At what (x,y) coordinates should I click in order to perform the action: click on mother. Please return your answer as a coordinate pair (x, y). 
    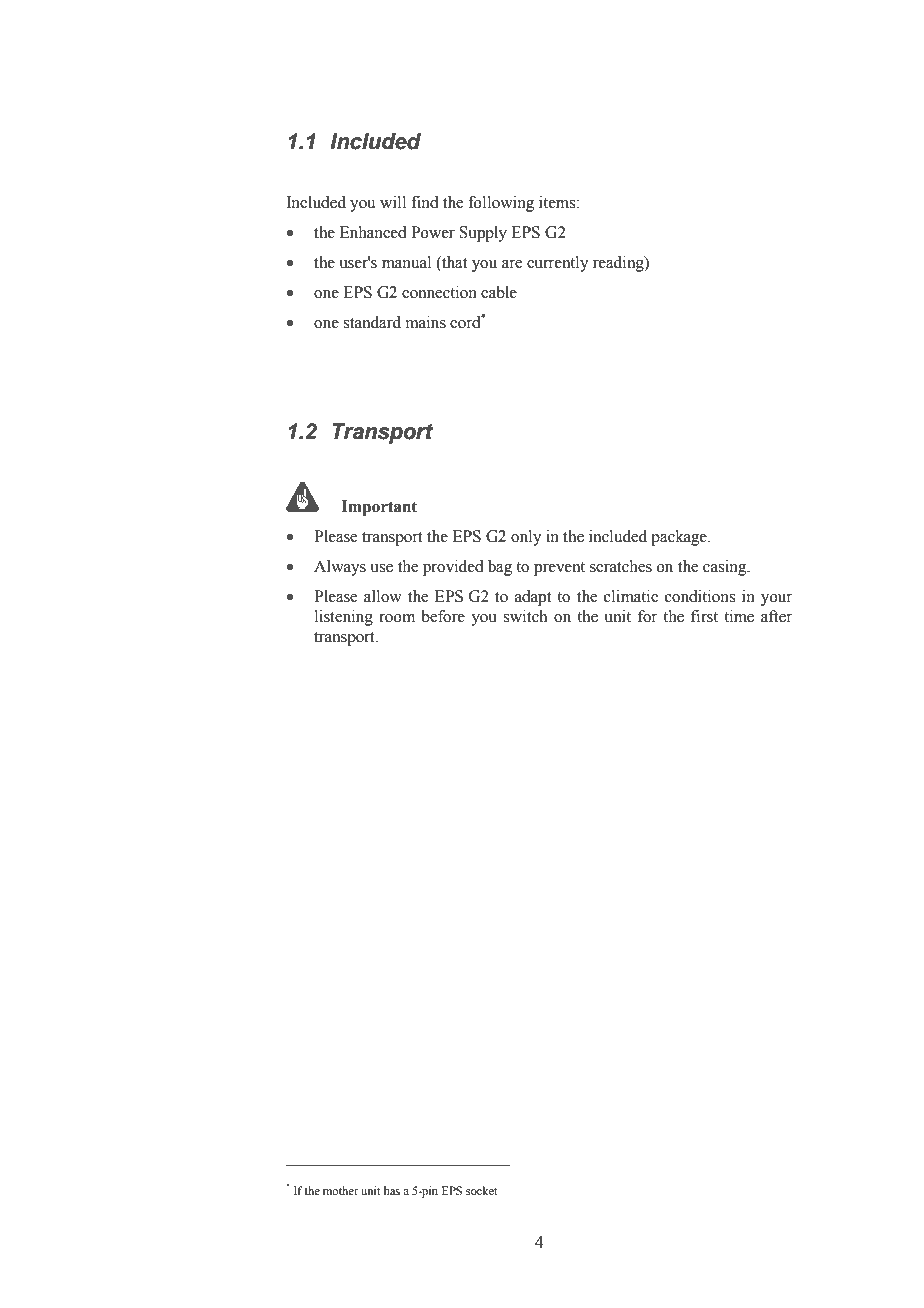
    Looking at the image, I should click on (341, 1190).
